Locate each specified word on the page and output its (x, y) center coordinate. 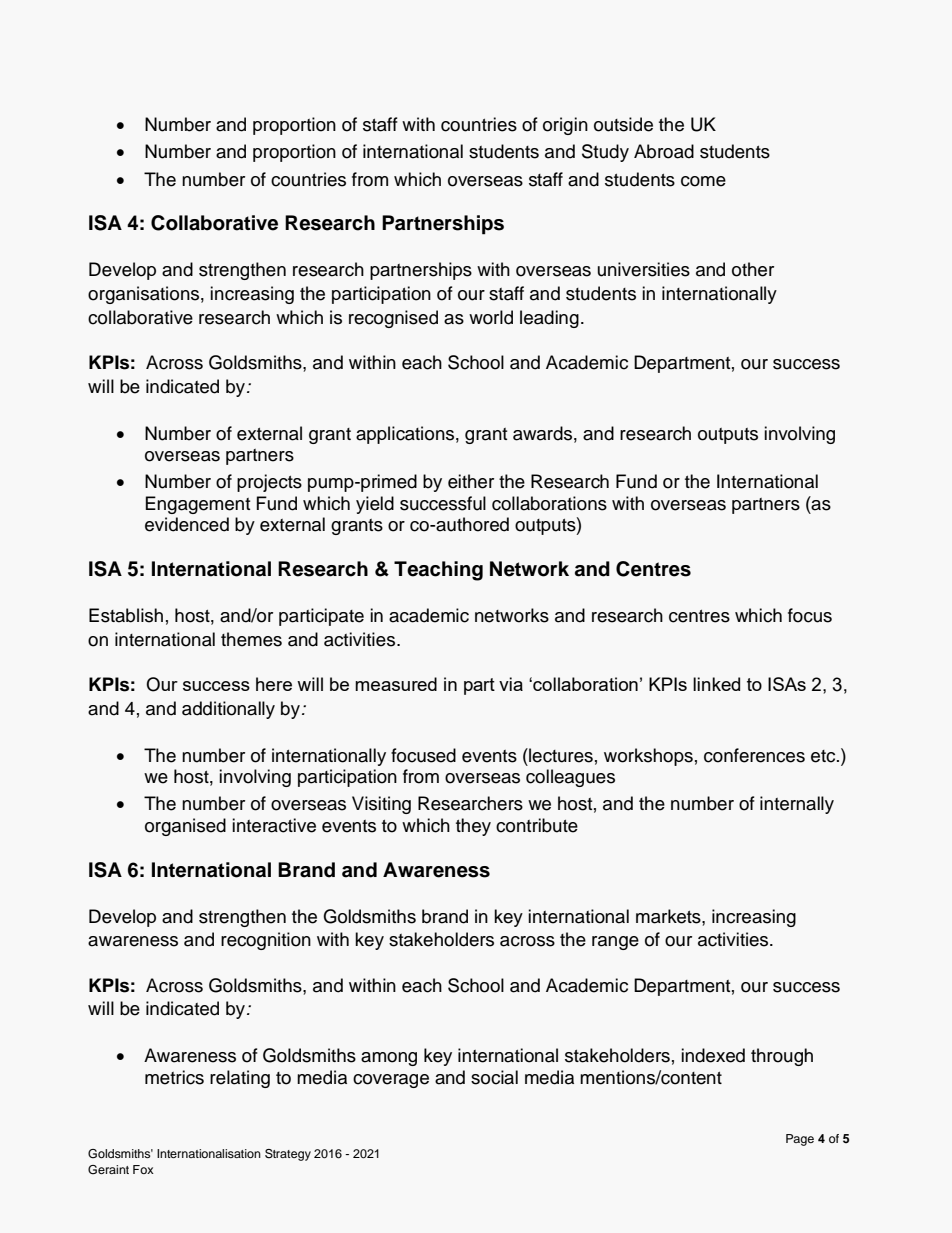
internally (797, 805)
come (703, 181)
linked (716, 684)
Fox (143, 1169)
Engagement (198, 505)
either (471, 481)
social (494, 1077)
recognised (393, 319)
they (473, 827)
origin (565, 126)
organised (185, 827)
